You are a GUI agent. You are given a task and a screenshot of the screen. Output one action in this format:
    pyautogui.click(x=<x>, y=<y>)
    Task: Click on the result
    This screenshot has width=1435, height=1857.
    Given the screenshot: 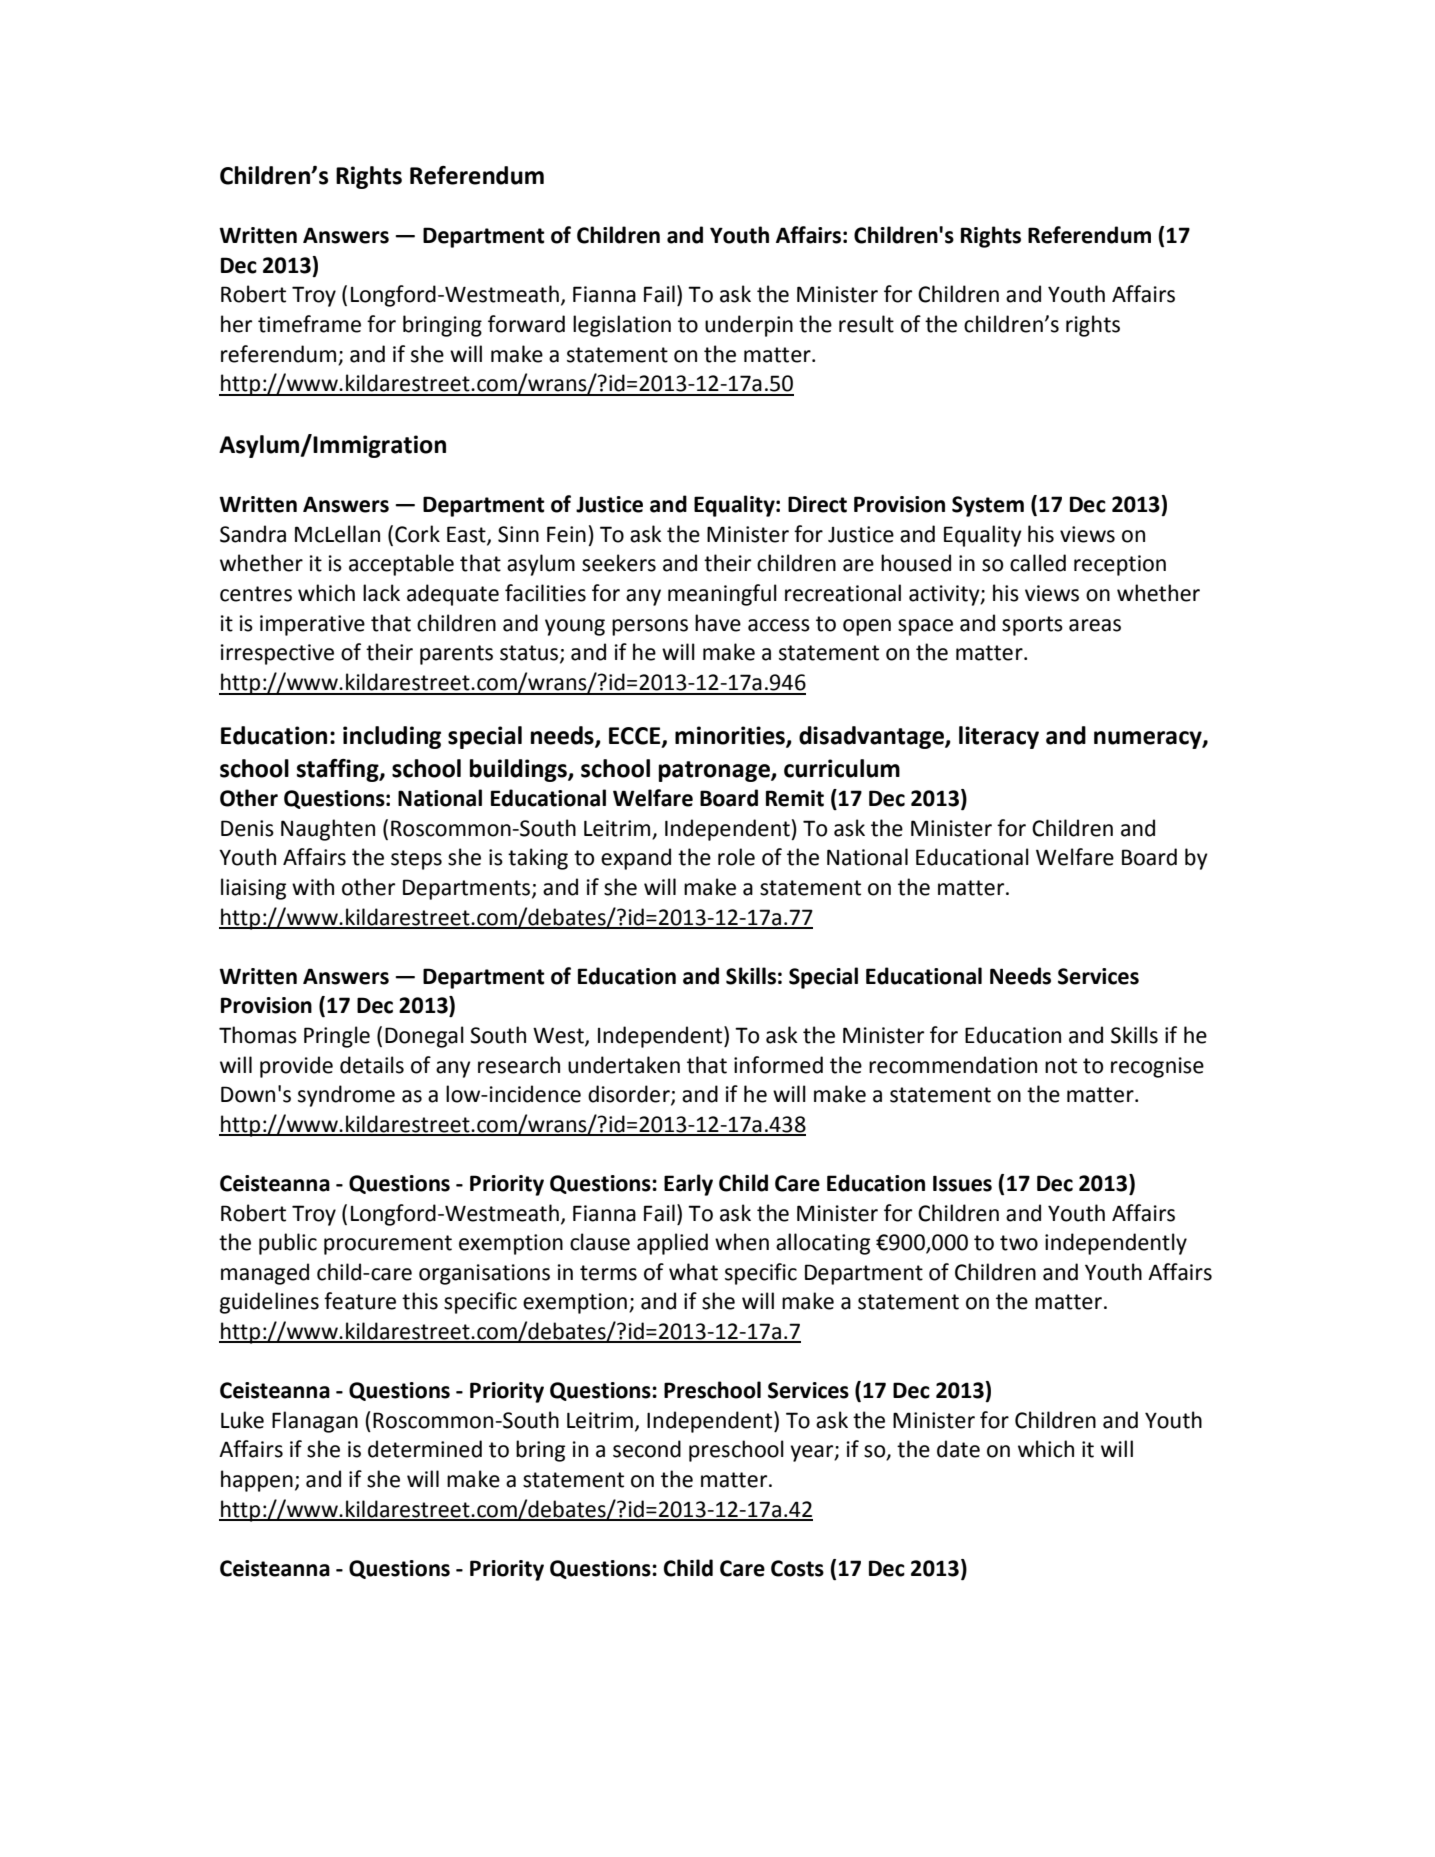 What is the action you would take?
    pyautogui.click(x=866, y=324)
